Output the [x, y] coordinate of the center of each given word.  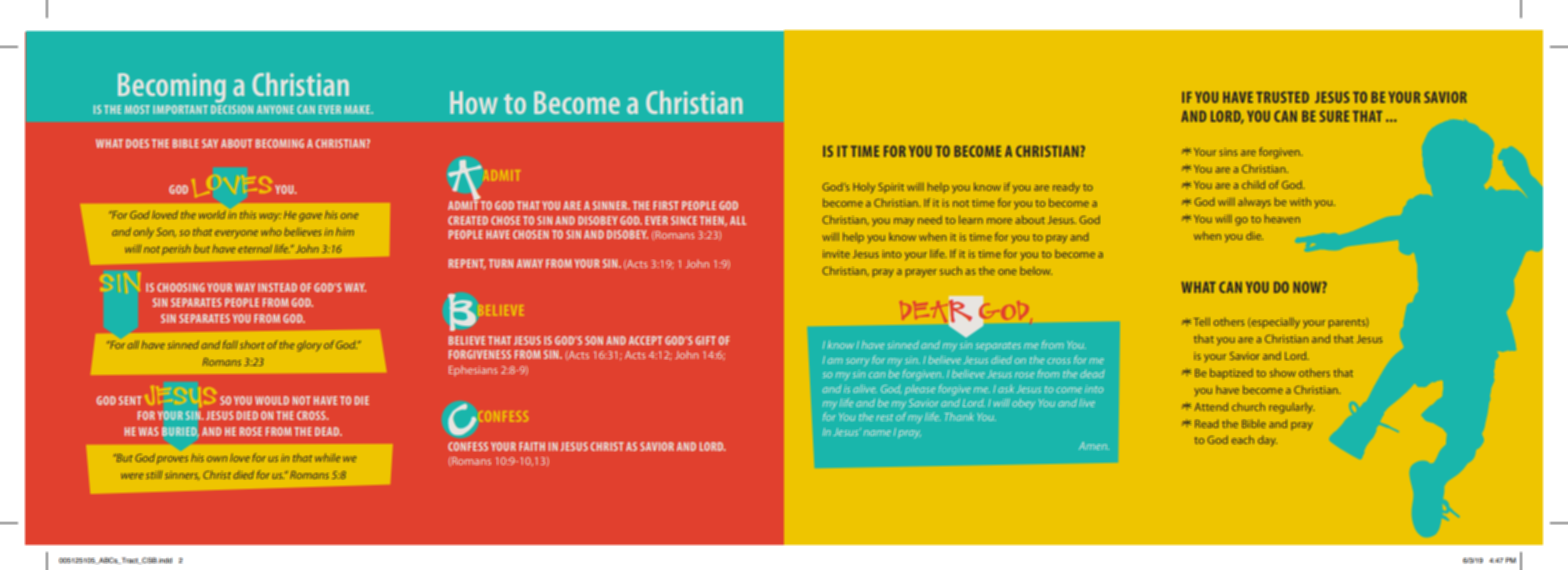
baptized [1231, 373]
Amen [1094, 446]
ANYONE [275, 109]
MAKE [358, 109]
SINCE [684, 220]
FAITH [532, 446]
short [252, 344]
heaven [1282, 218]
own [217, 459]
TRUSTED [1282, 97]
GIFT [705, 340]
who [271, 231]
